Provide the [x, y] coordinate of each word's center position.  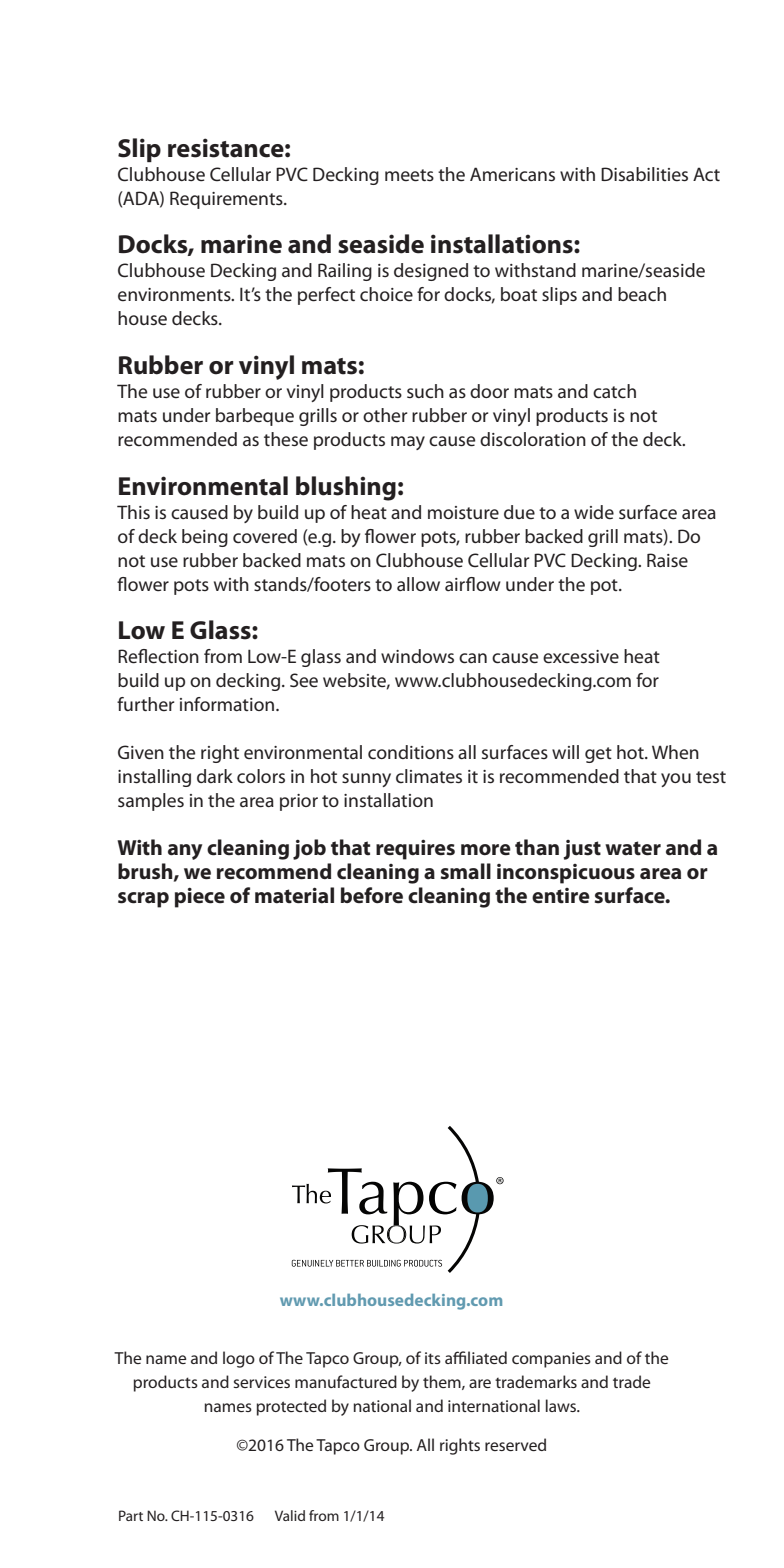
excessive [581, 657]
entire [561, 896]
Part [131, 1515]
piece [200, 897]
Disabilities [644, 174]
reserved [515, 1444]
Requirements [227, 200]
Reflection [158, 656]
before [372, 895]
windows [417, 656]
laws [562, 1405]
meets [409, 175]
